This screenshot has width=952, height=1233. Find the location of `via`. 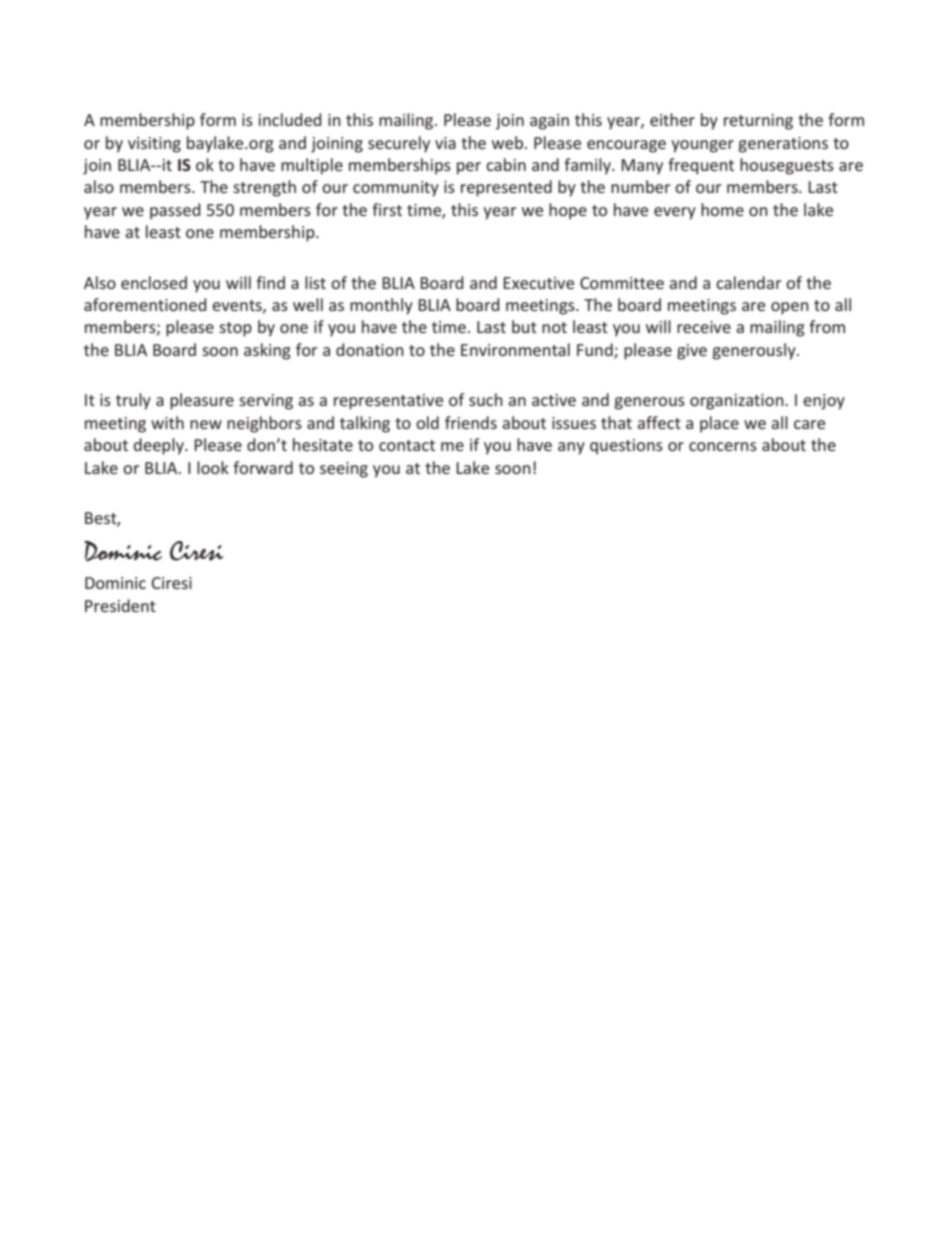

via is located at coordinates (445, 143).
